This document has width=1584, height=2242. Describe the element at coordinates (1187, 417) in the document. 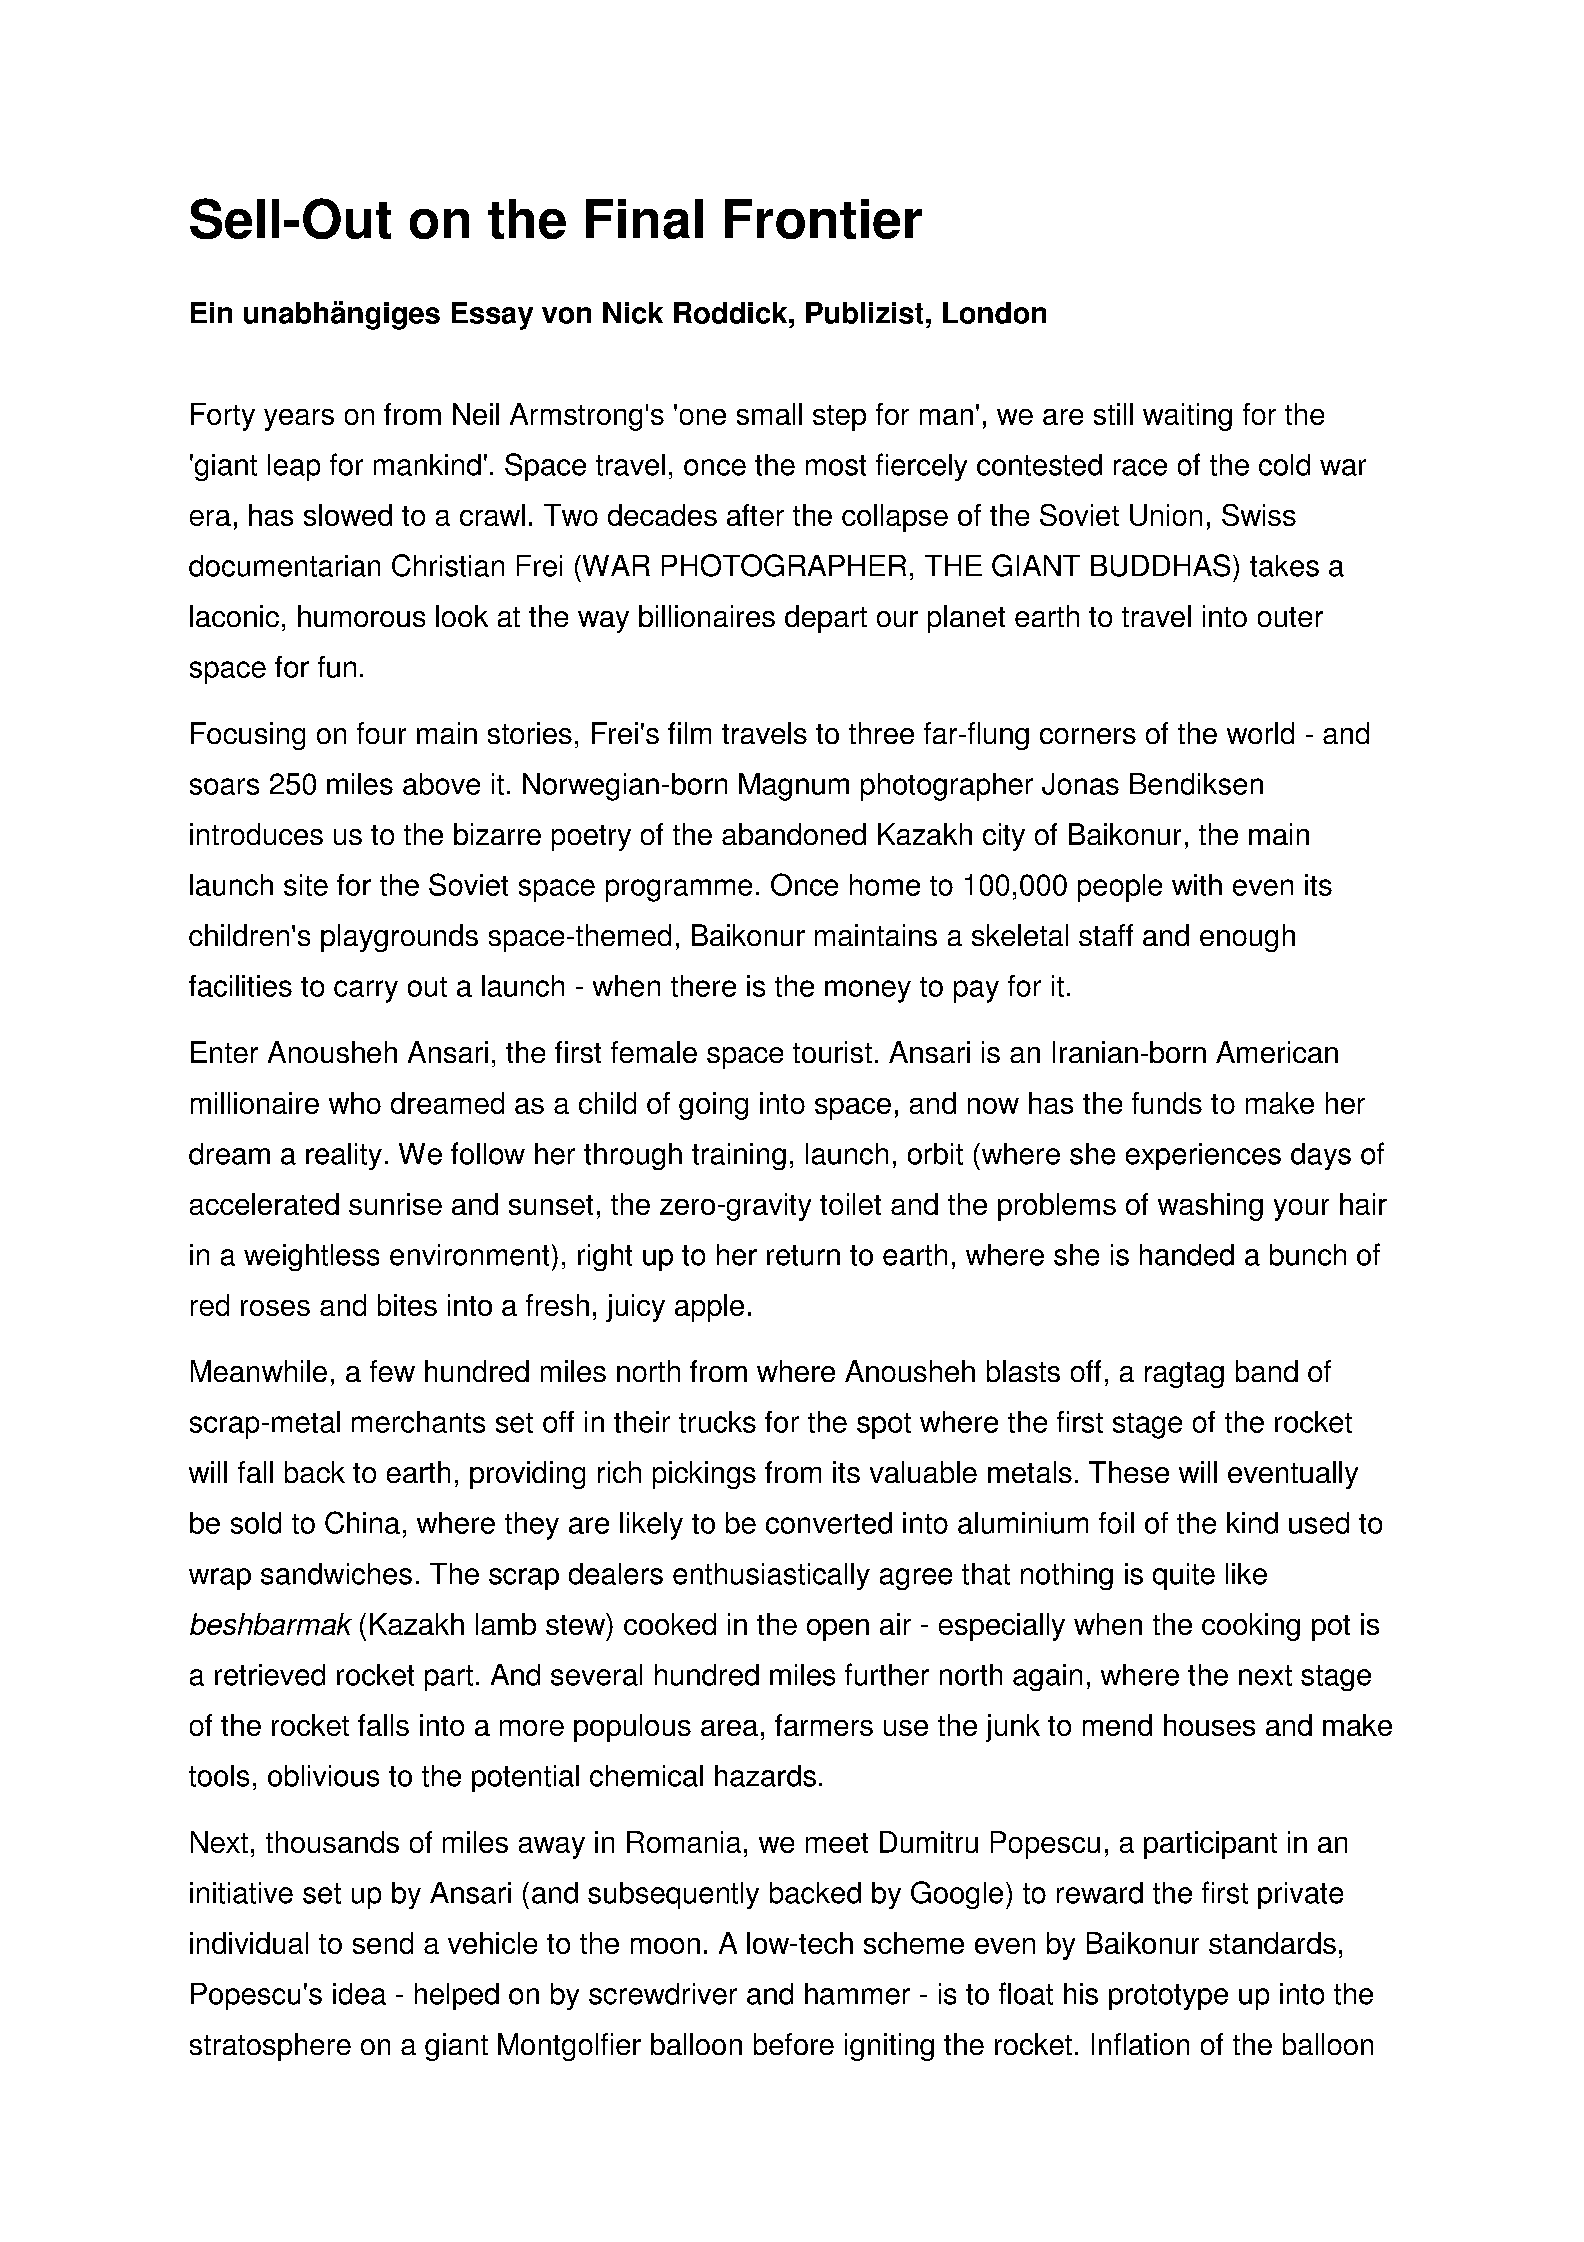

I see `waiting` at that location.
